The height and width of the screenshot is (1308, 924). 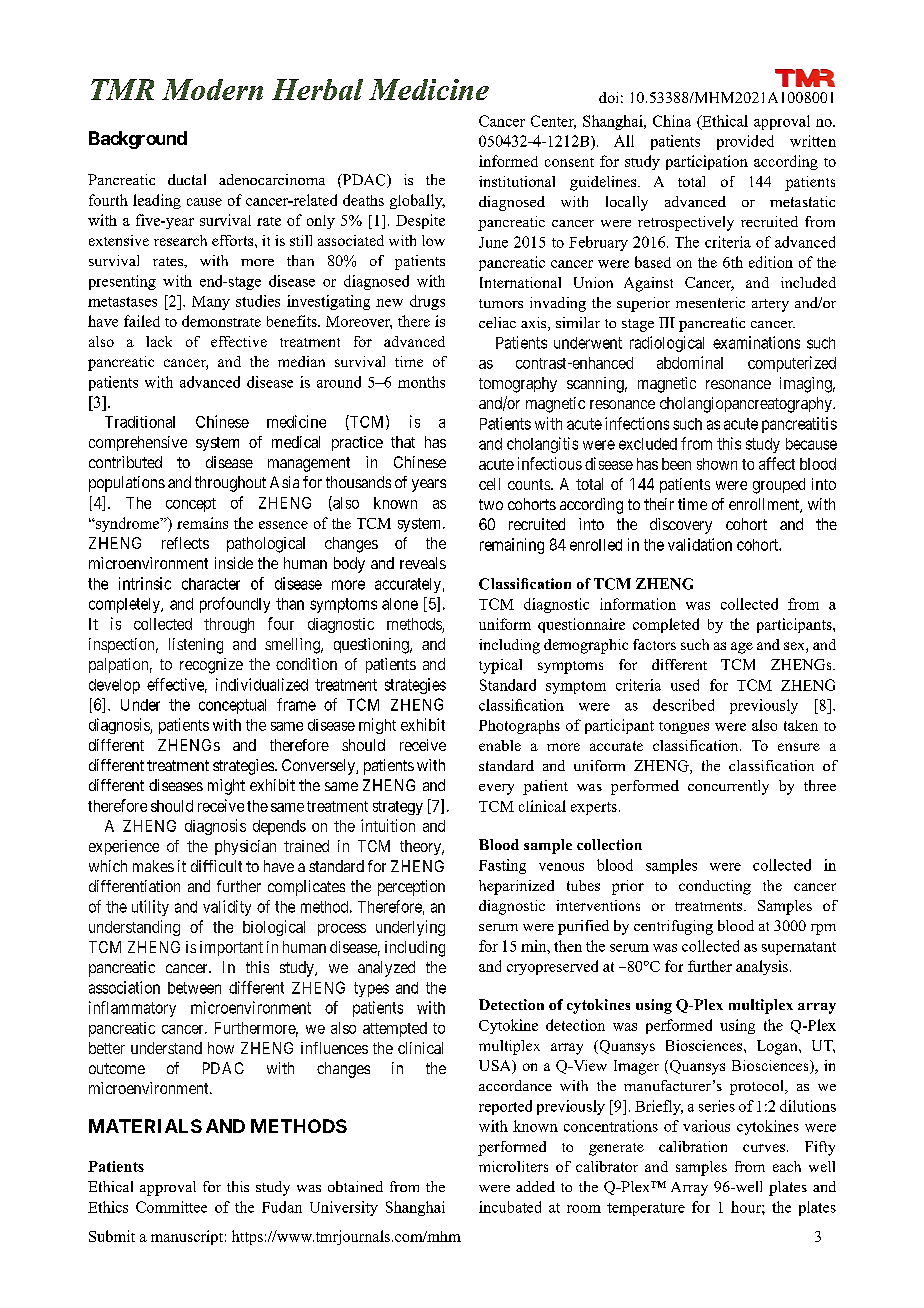 What do you see at coordinates (216, 866) in the screenshot?
I see `difficult` at bounding box center [216, 866].
